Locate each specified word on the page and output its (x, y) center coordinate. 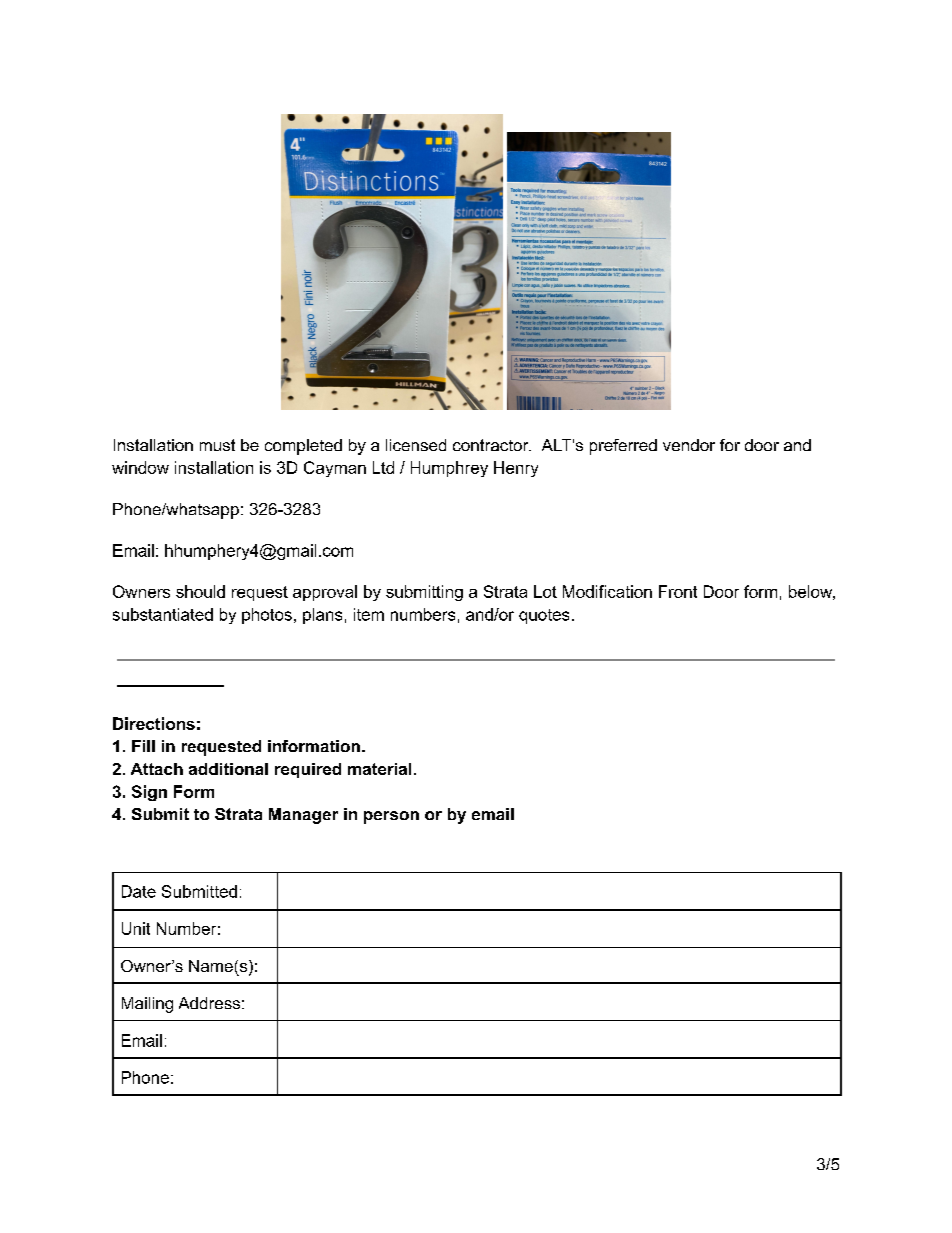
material (379, 769)
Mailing (147, 1005)
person (391, 817)
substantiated (163, 614)
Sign (149, 793)
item (369, 614)
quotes (544, 616)
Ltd (383, 467)
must (217, 445)
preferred (623, 447)
